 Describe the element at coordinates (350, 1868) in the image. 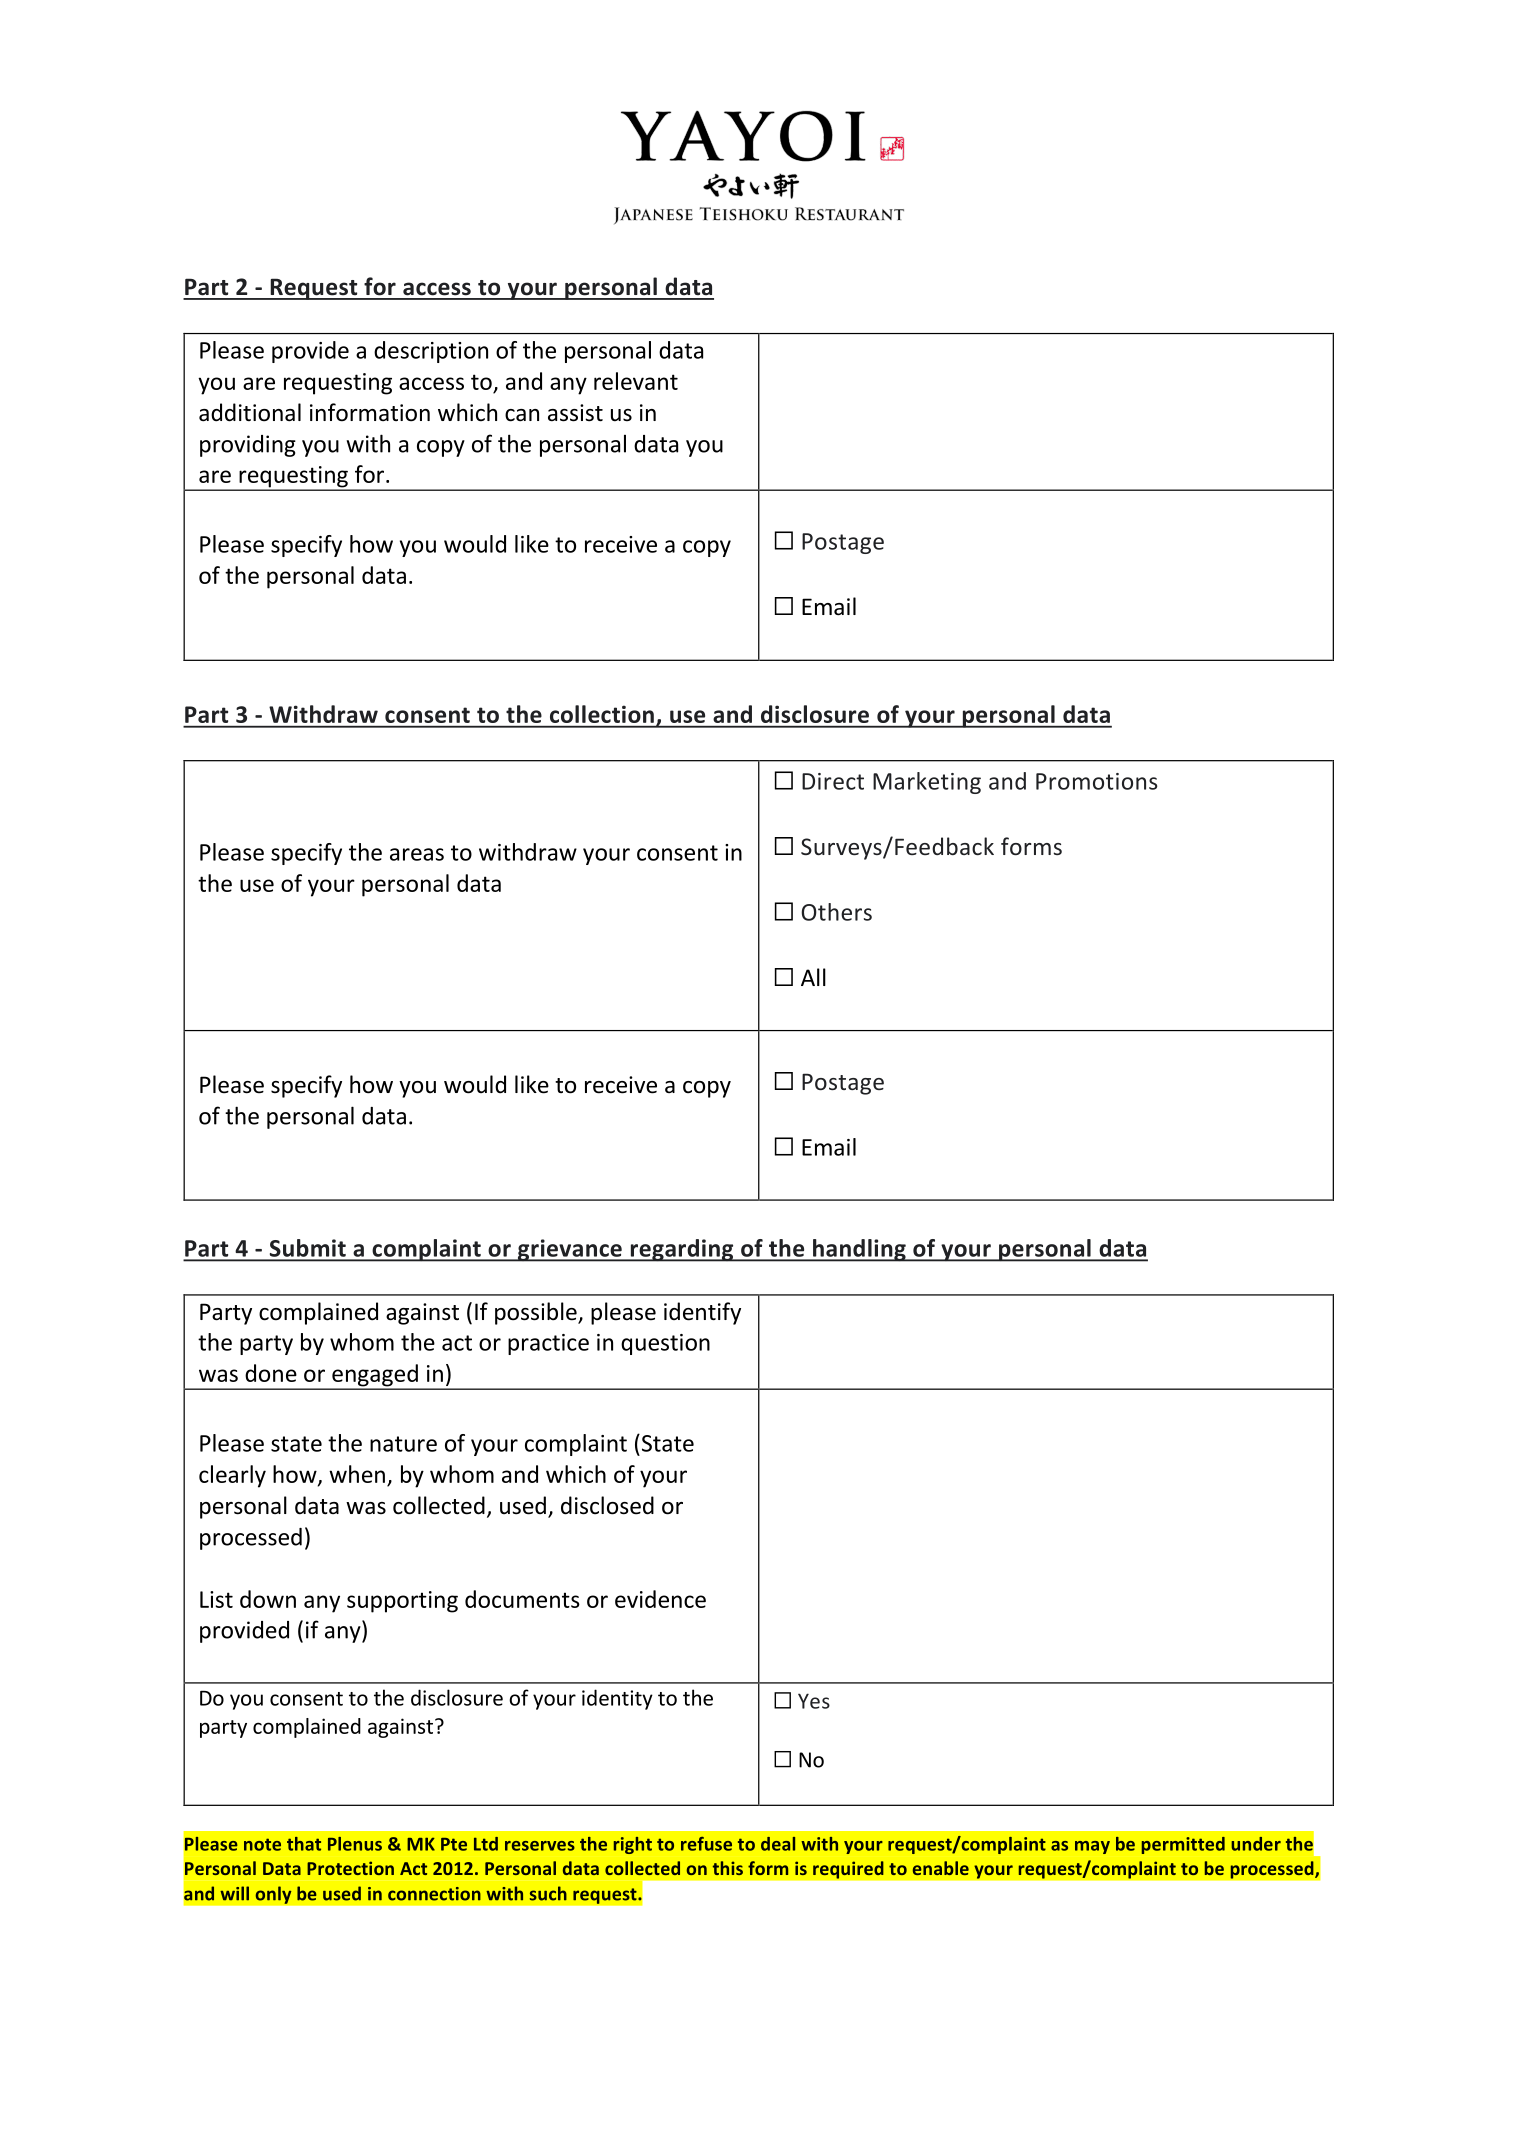

I see `Protection` at that location.
